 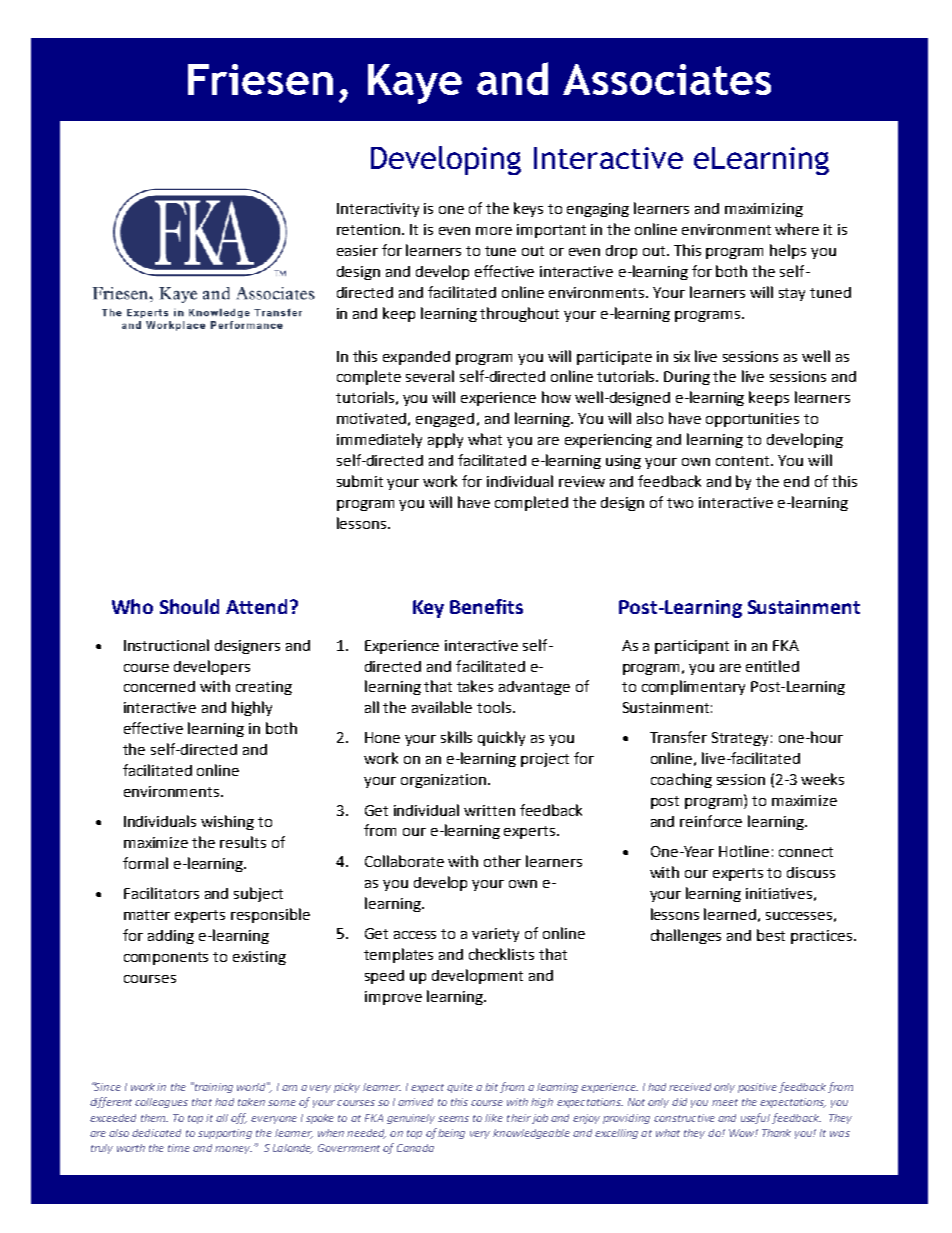 I want to click on other, so click(x=502, y=861).
